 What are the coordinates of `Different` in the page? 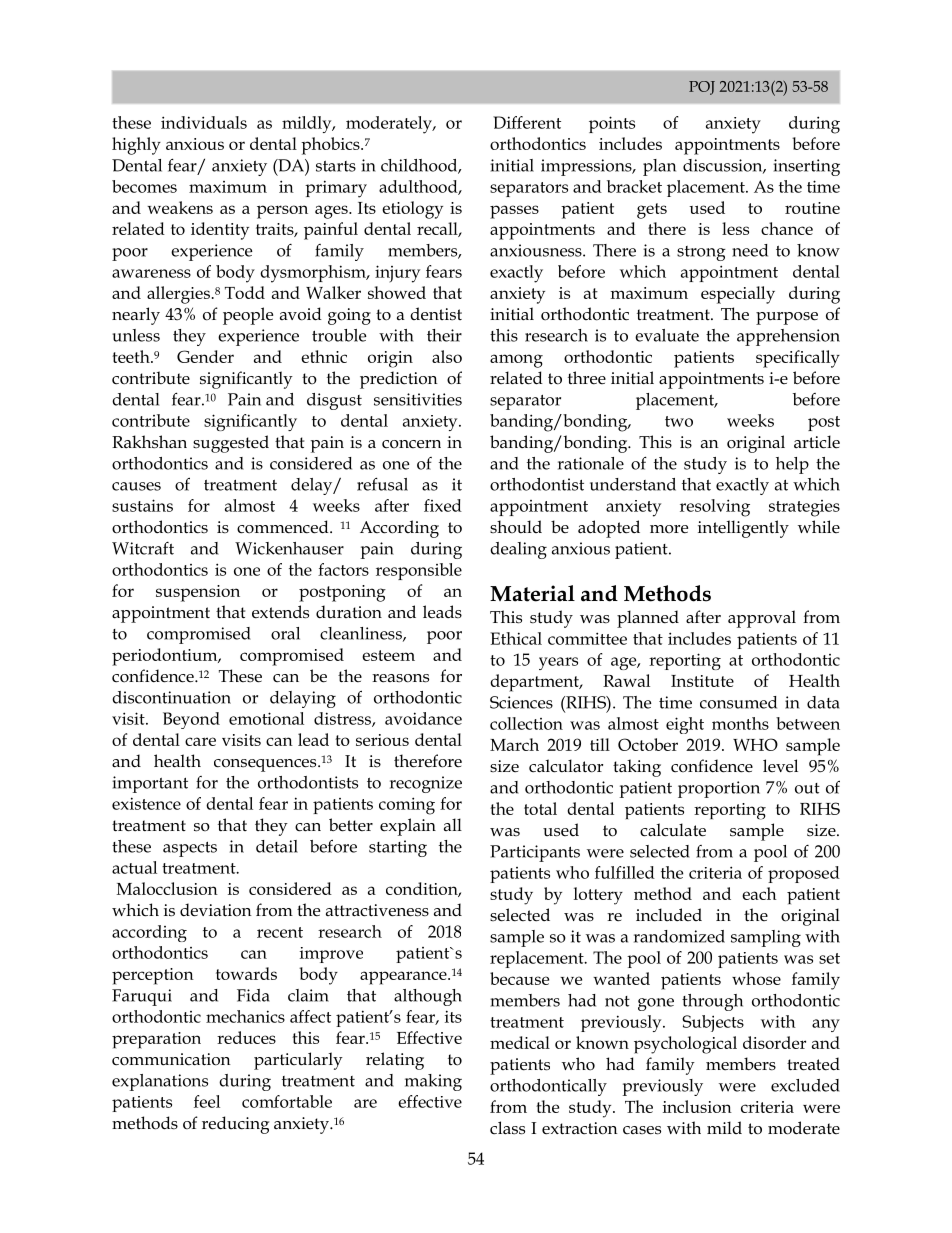 It's located at (527, 122).
